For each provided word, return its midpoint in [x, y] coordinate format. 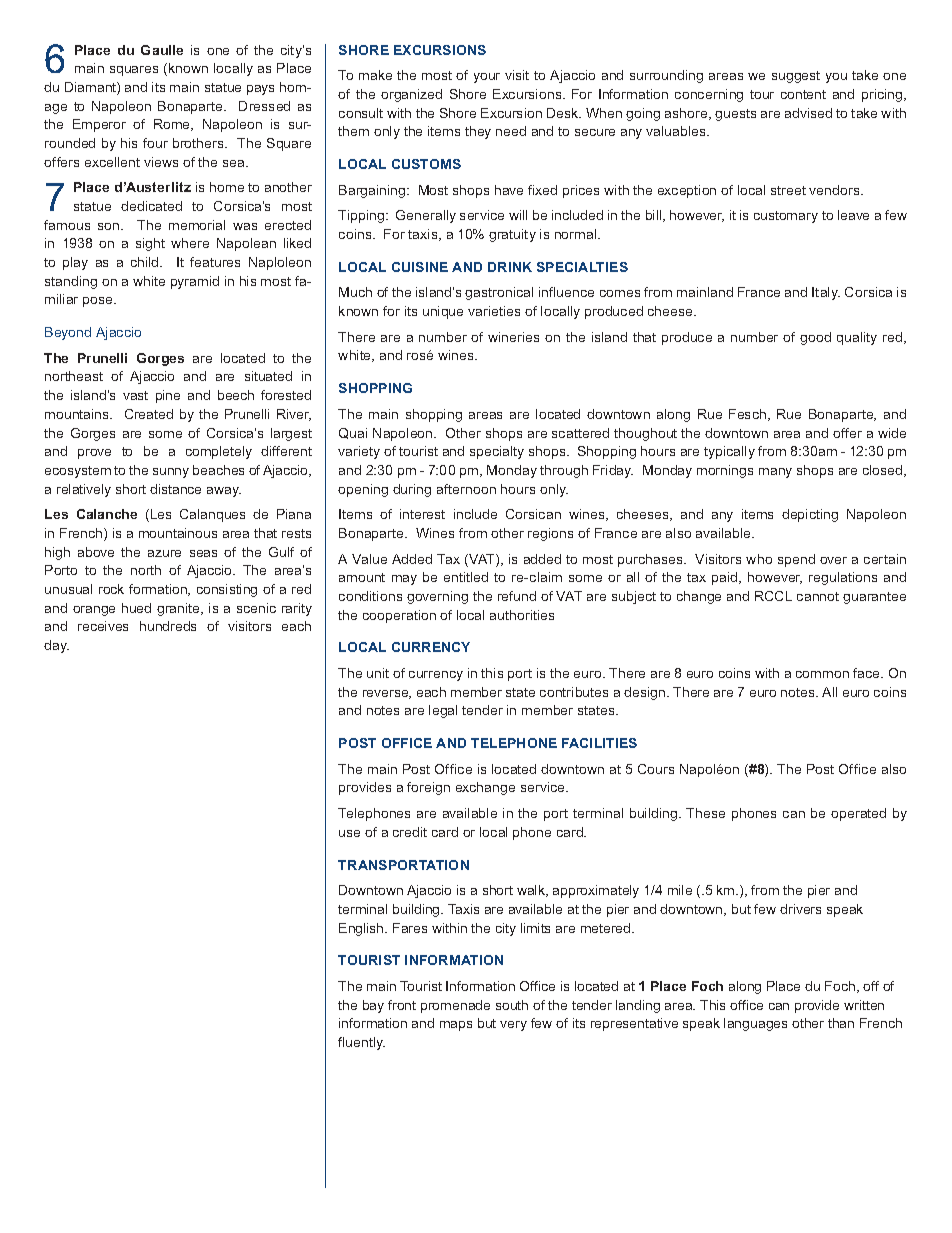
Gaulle [162, 50]
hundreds [168, 626]
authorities [522, 615]
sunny [171, 473]
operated [858, 814]
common [822, 674]
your [487, 78]
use [349, 833]
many [775, 473]
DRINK [510, 267]
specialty [497, 452]
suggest [796, 77]
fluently [361, 1043]
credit [410, 832]
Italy [826, 293]
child [146, 262]
